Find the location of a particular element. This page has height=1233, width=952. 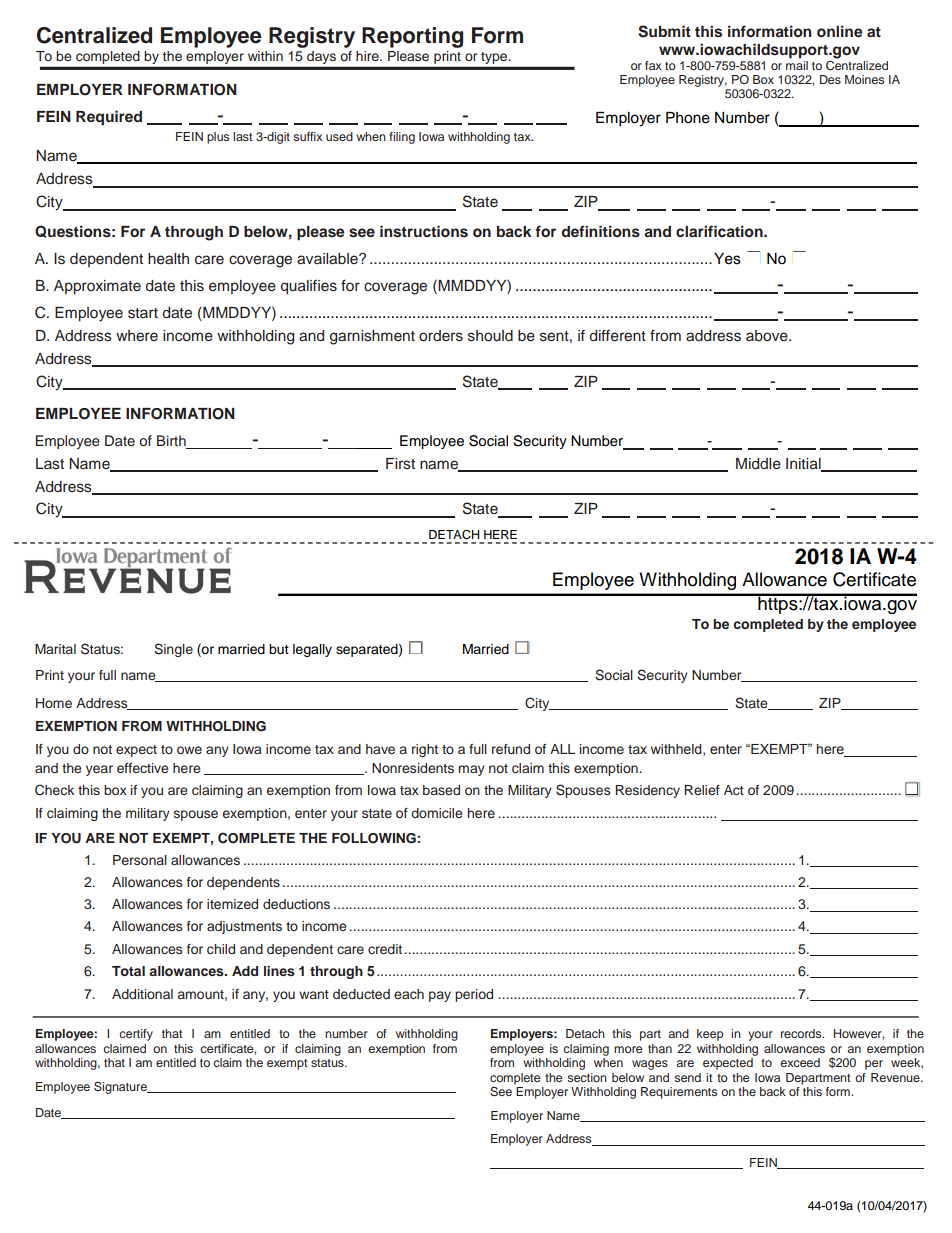

exceed is located at coordinates (800, 1062).
